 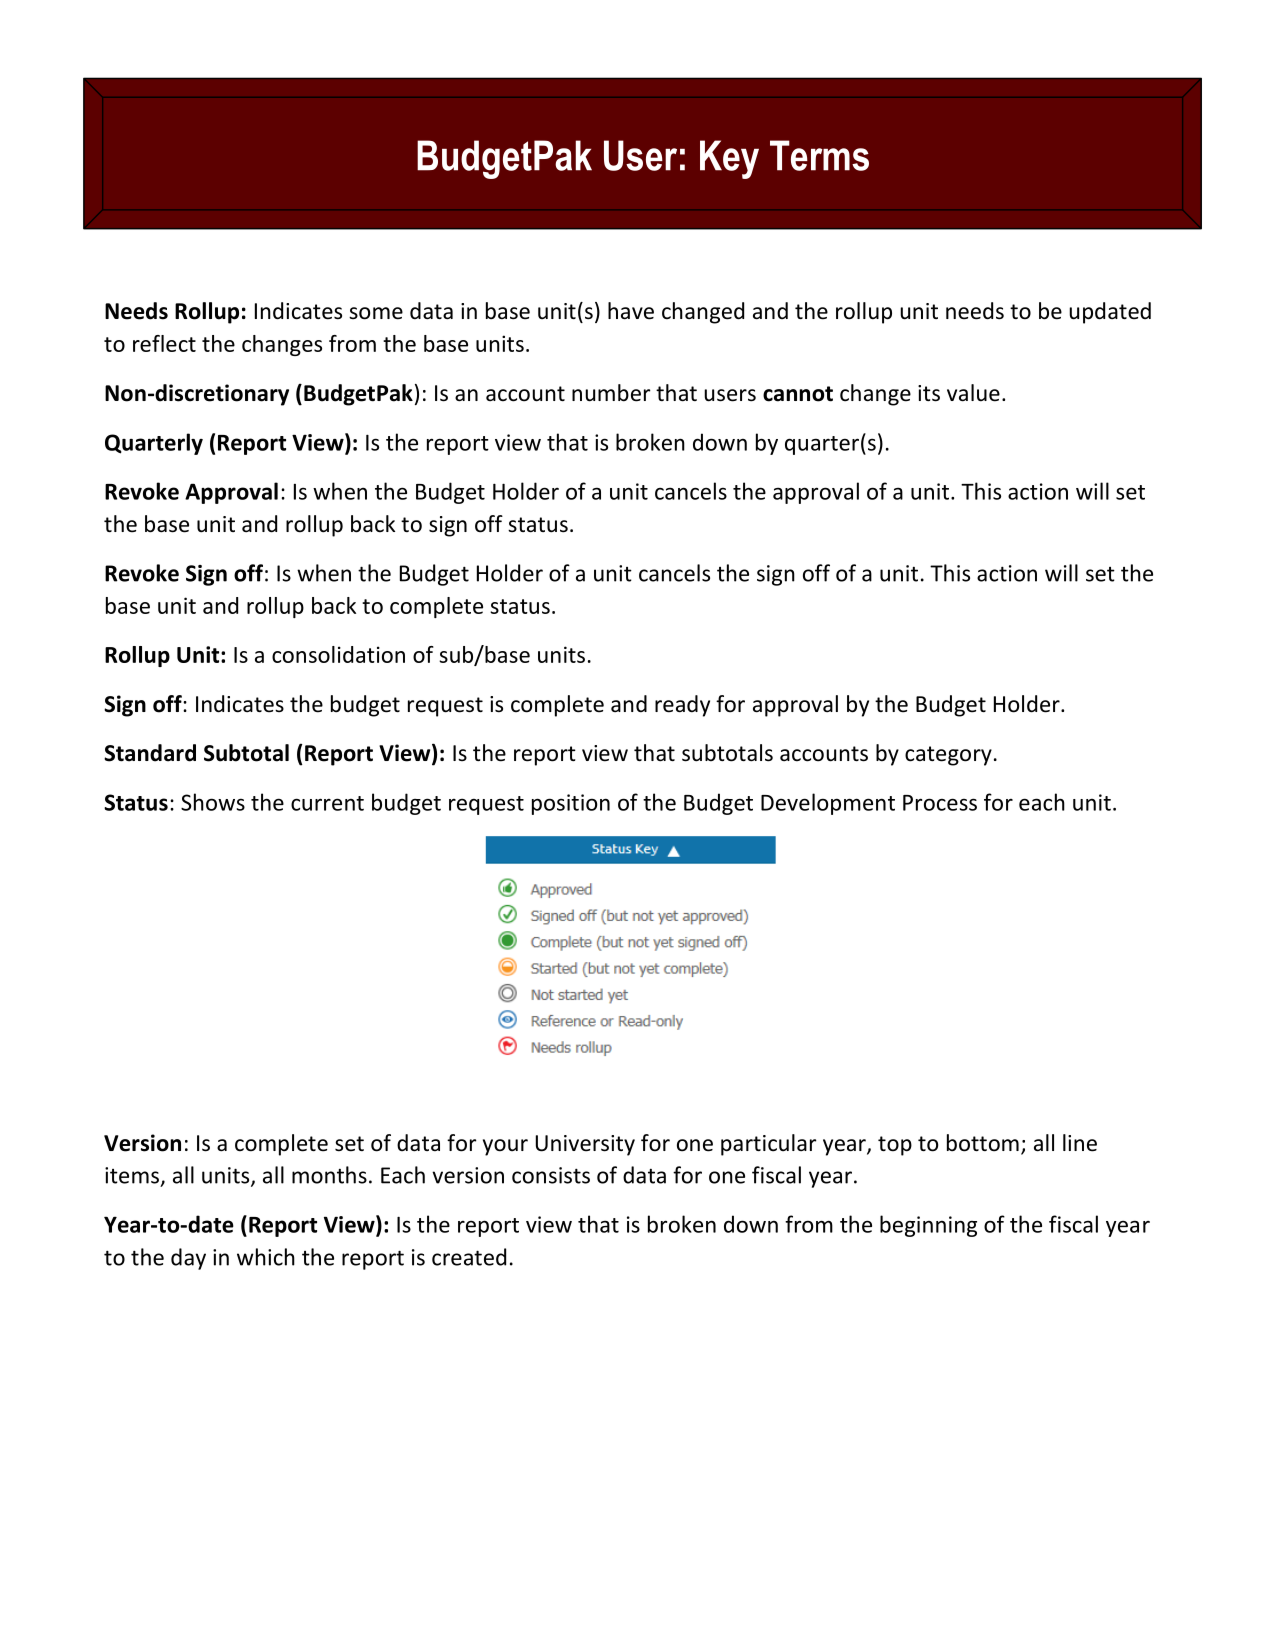 I want to click on ready, so click(x=682, y=706).
